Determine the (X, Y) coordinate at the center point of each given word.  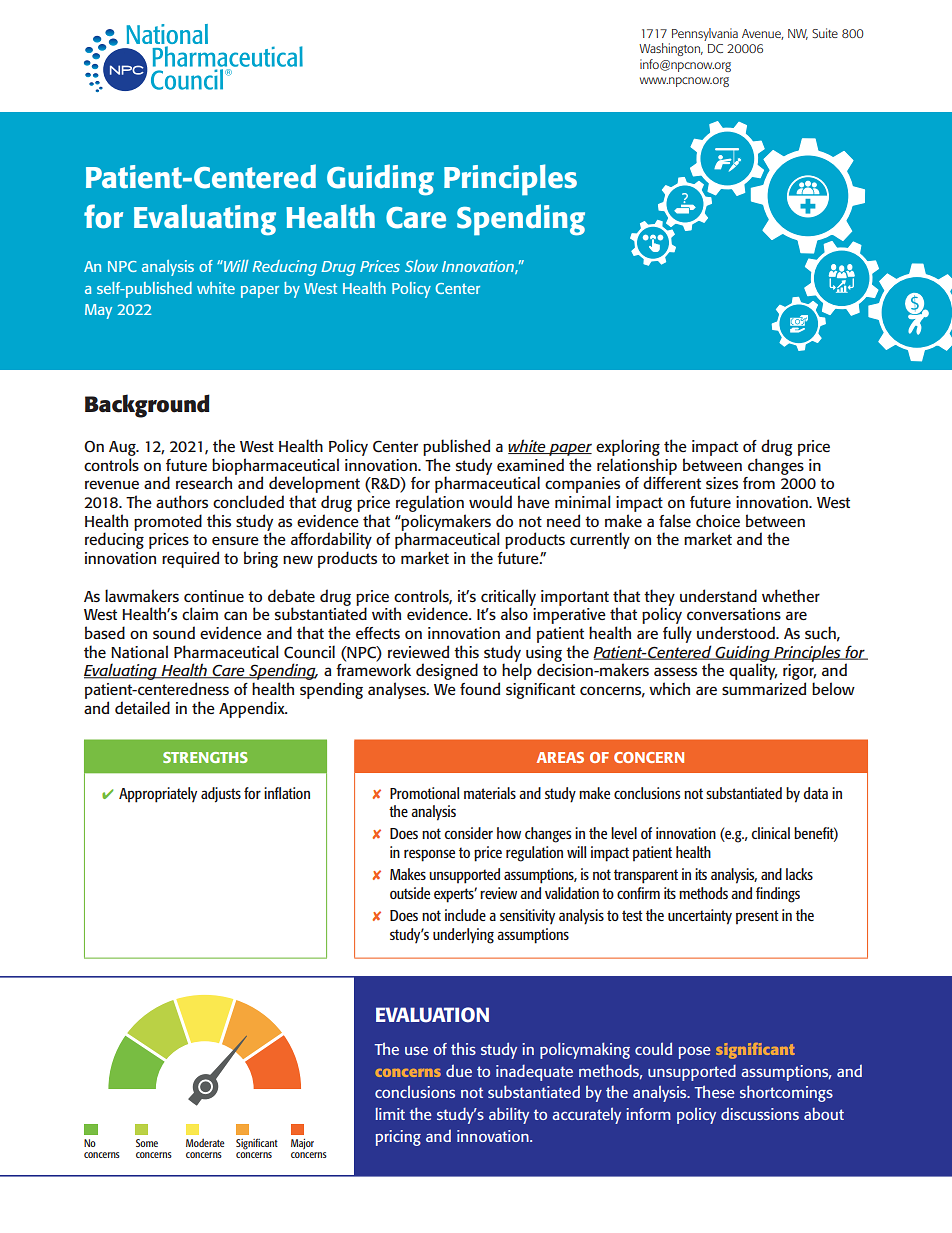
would (490, 501)
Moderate (205, 1143)
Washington (671, 49)
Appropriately (158, 795)
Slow (421, 266)
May (98, 311)
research (204, 482)
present (757, 917)
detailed (142, 707)
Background (147, 406)
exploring (628, 447)
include (465, 915)
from (759, 483)
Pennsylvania (705, 34)
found (480, 688)
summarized (764, 688)
